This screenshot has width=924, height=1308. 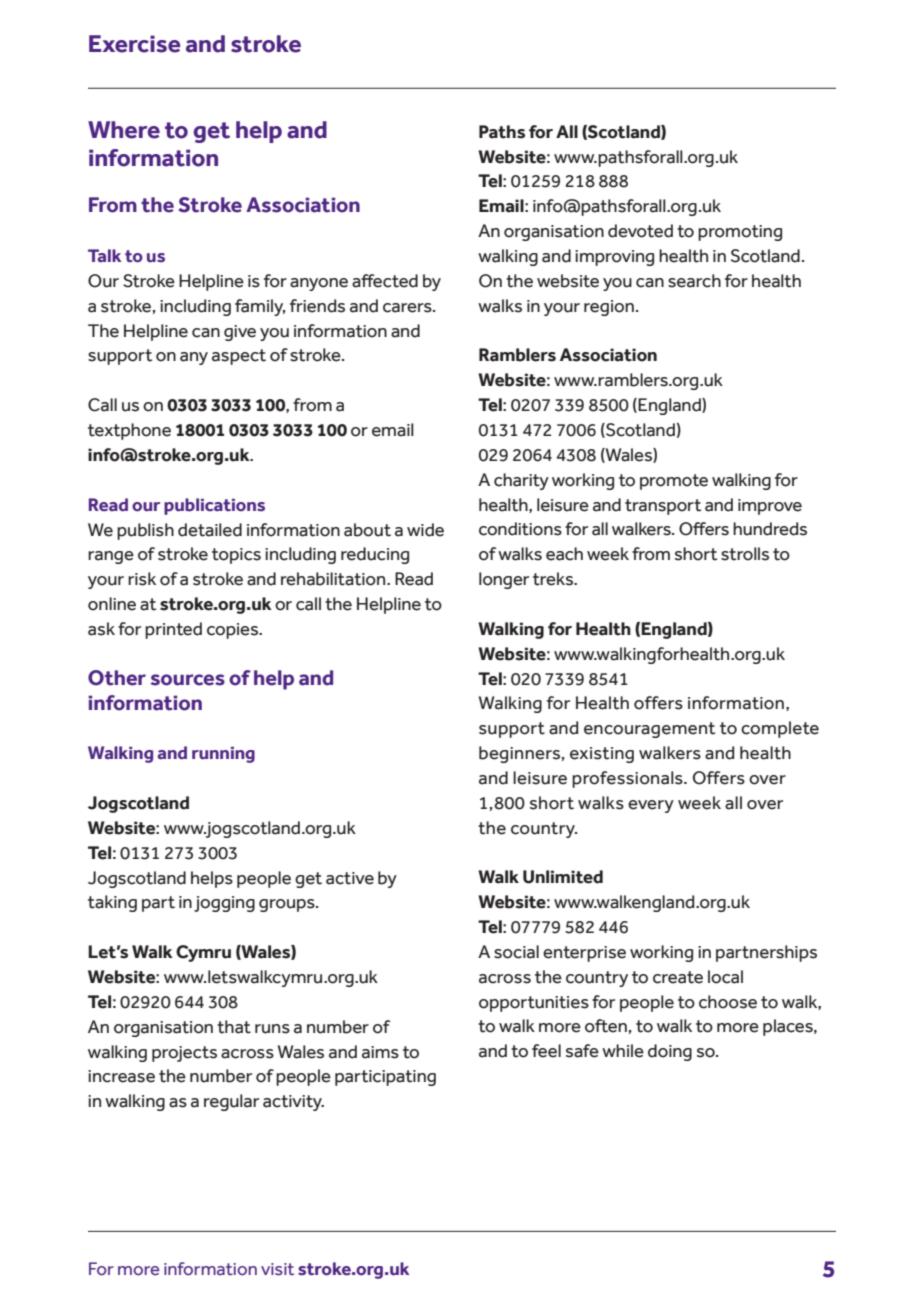 What do you see at coordinates (740, 233) in the screenshot?
I see `promoting` at bounding box center [740, 233].
